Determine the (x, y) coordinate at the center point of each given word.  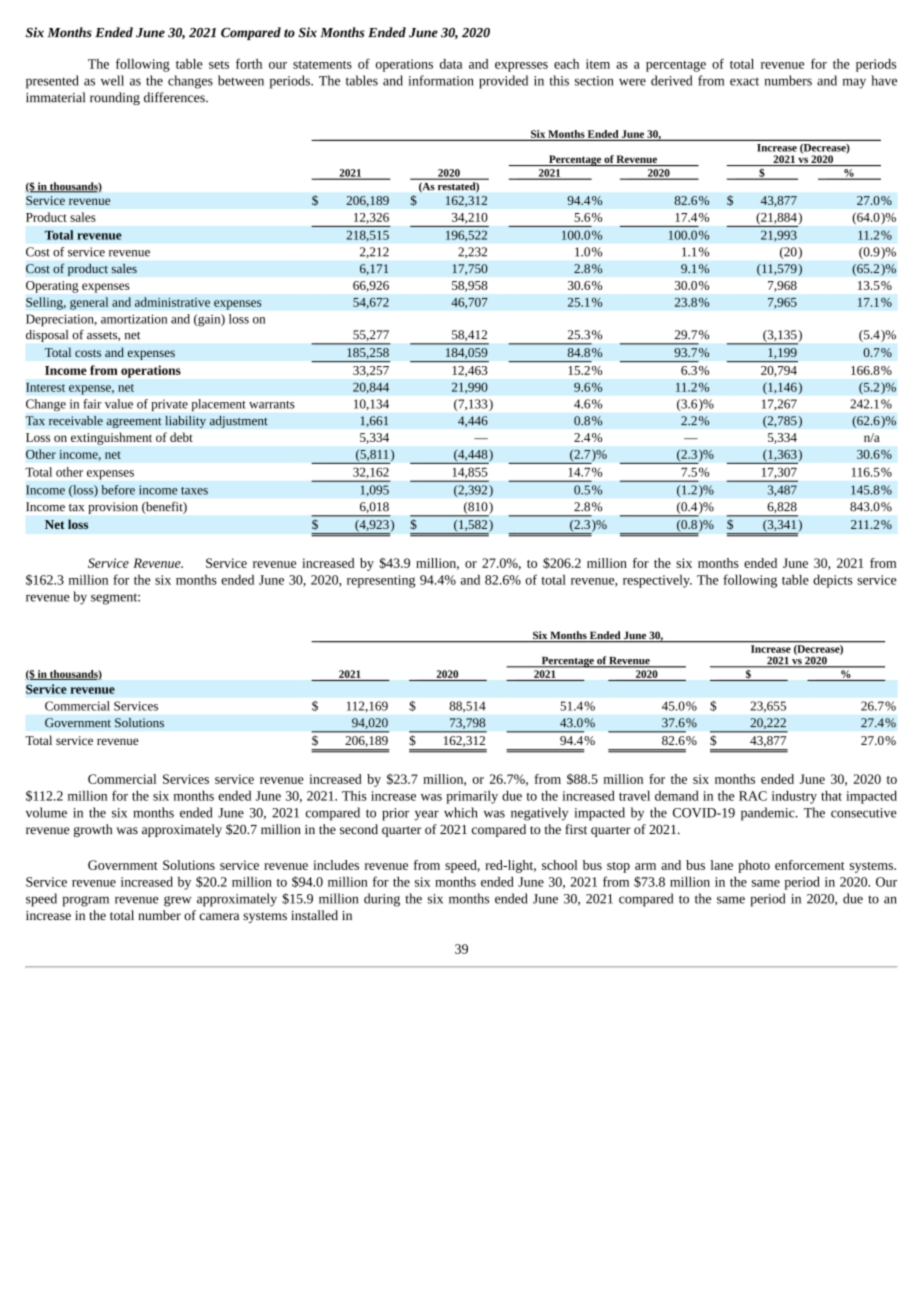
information (441, 80)
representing (381, 581)
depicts (833, 581)
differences (175, 97)
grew (177, 901)
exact (744, 81)
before (118, 490)
